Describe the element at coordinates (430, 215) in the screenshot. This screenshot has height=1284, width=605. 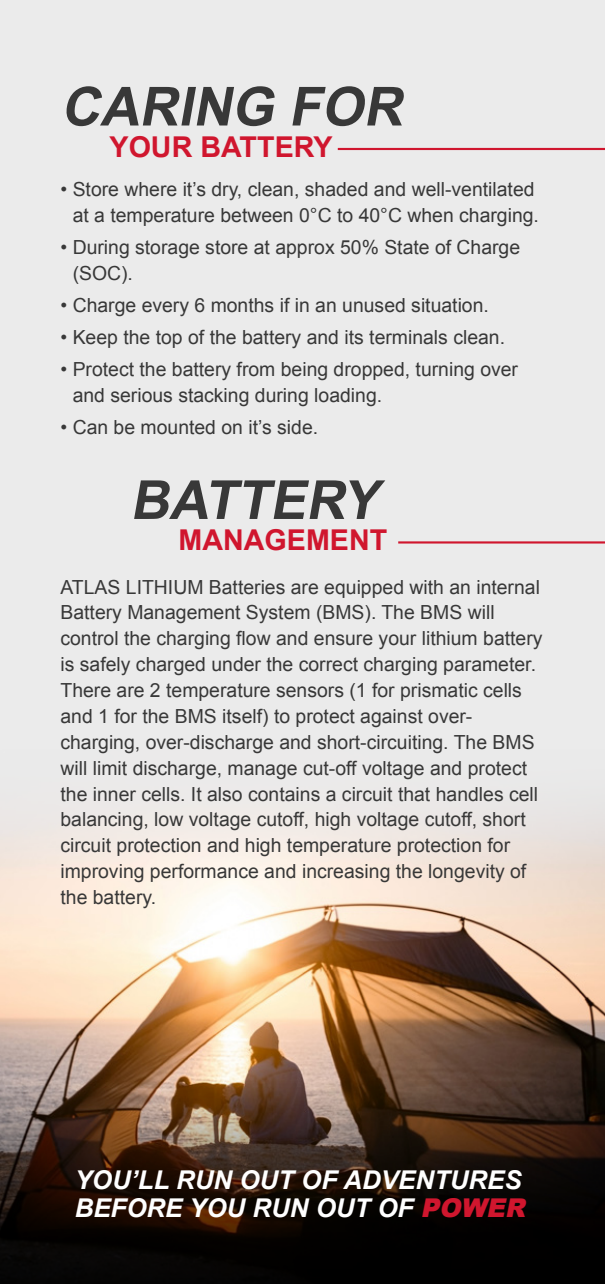
I see `when` at that location.
